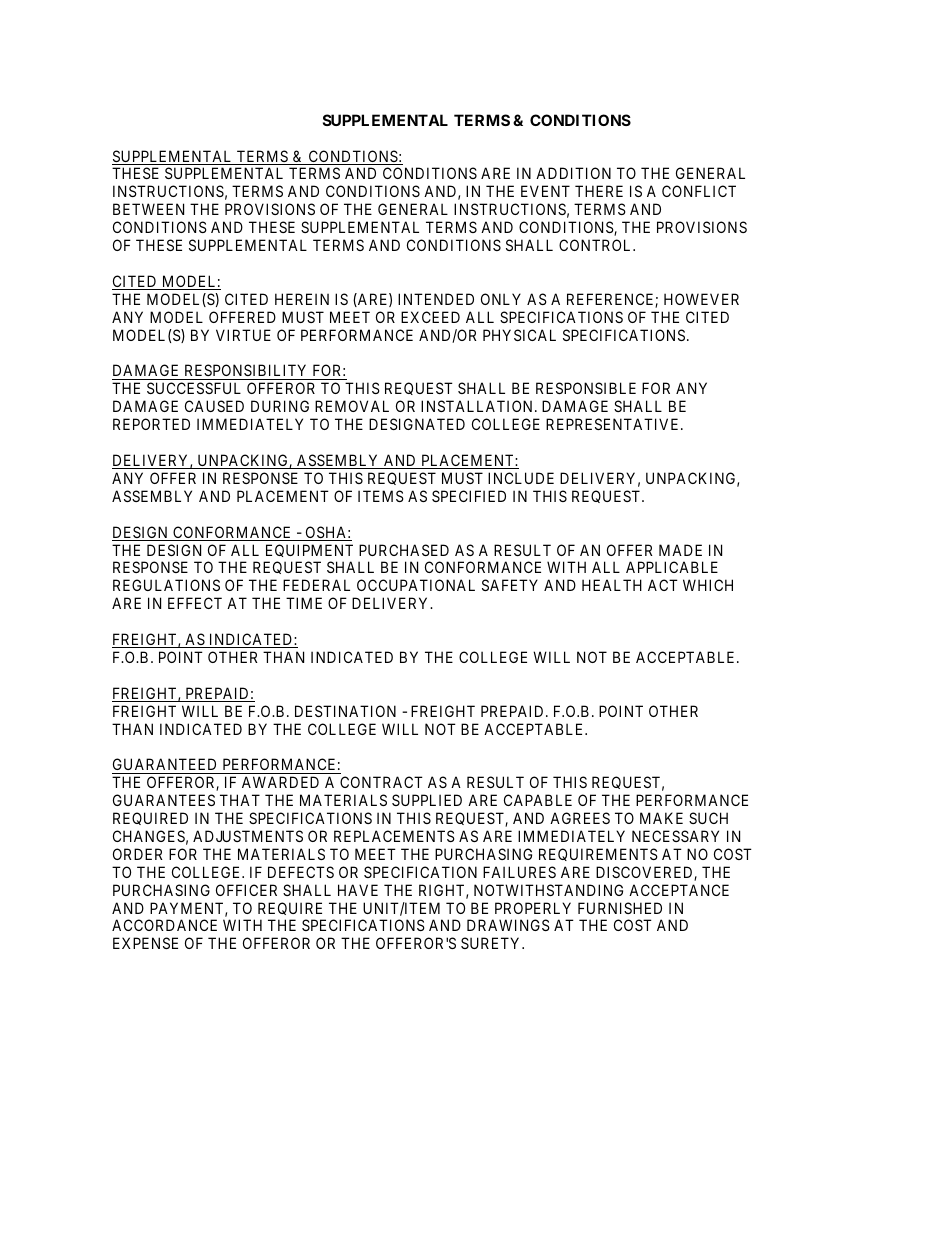 This page has height=1233, width=952. Describe the element at coordinates (148, 209) in the page. I see `BETWEEN` at that location.
